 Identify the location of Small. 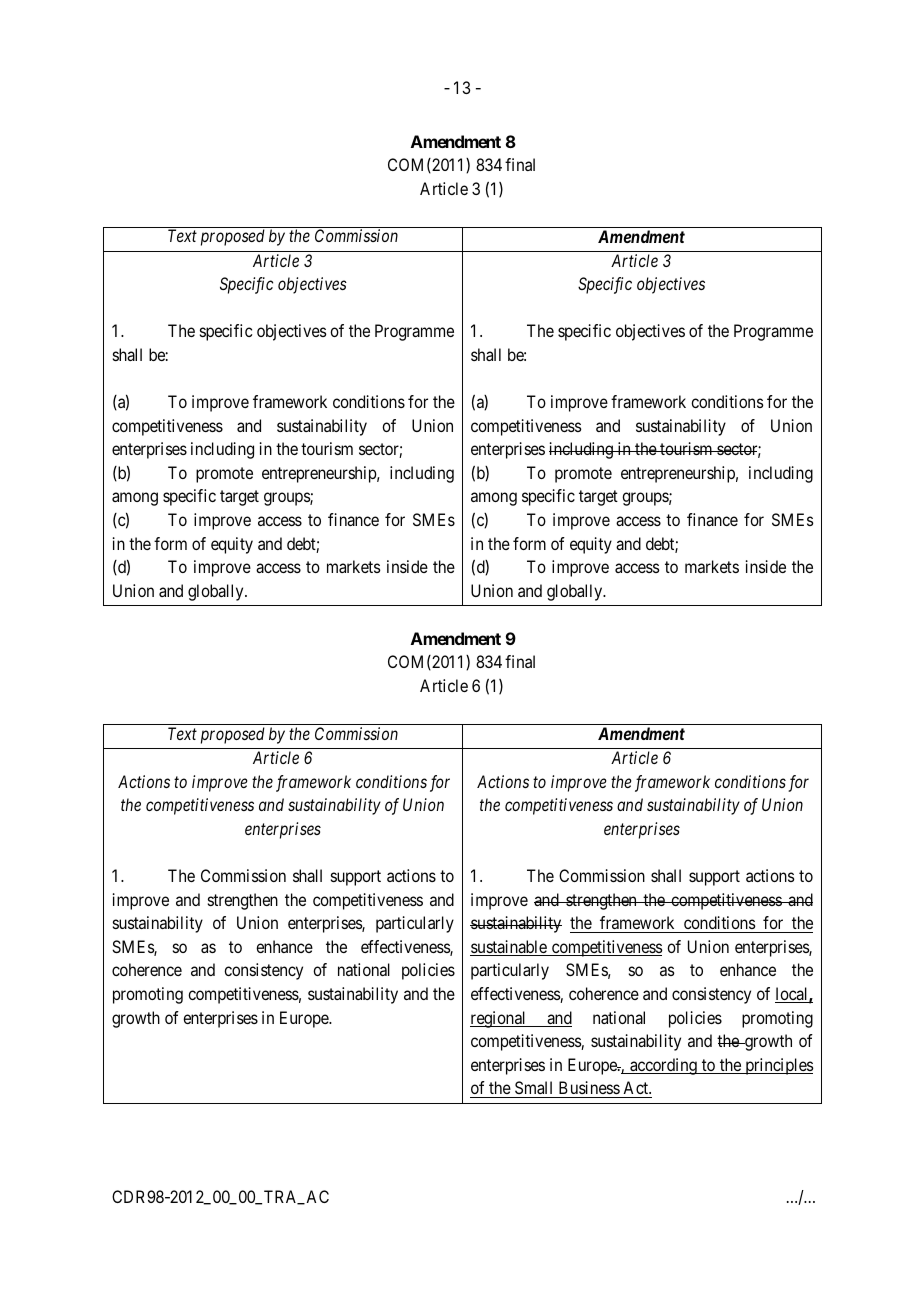
(533, 1087).
